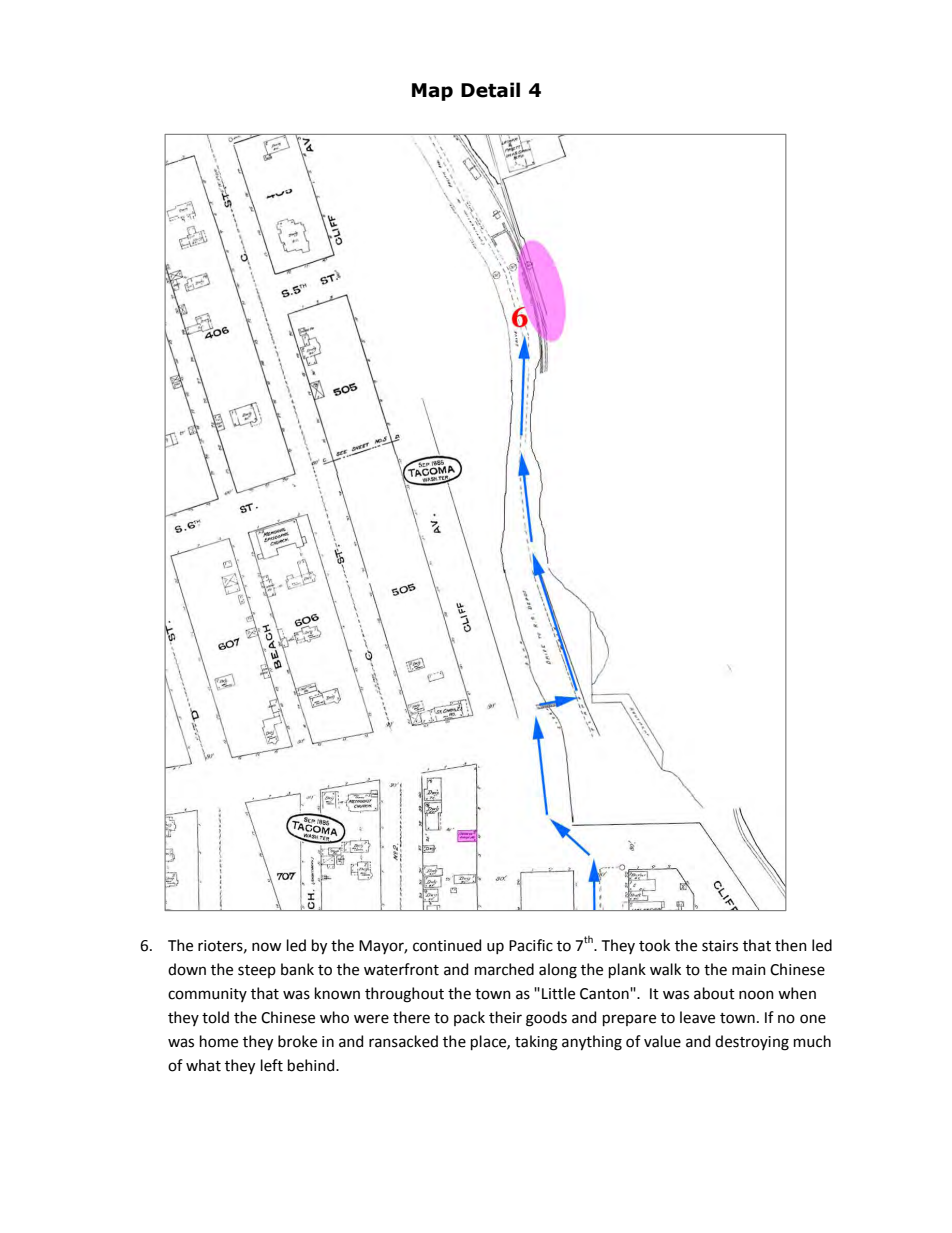 This image has height=1233, width=952. I want to click on Detail, so click(490, 90).
